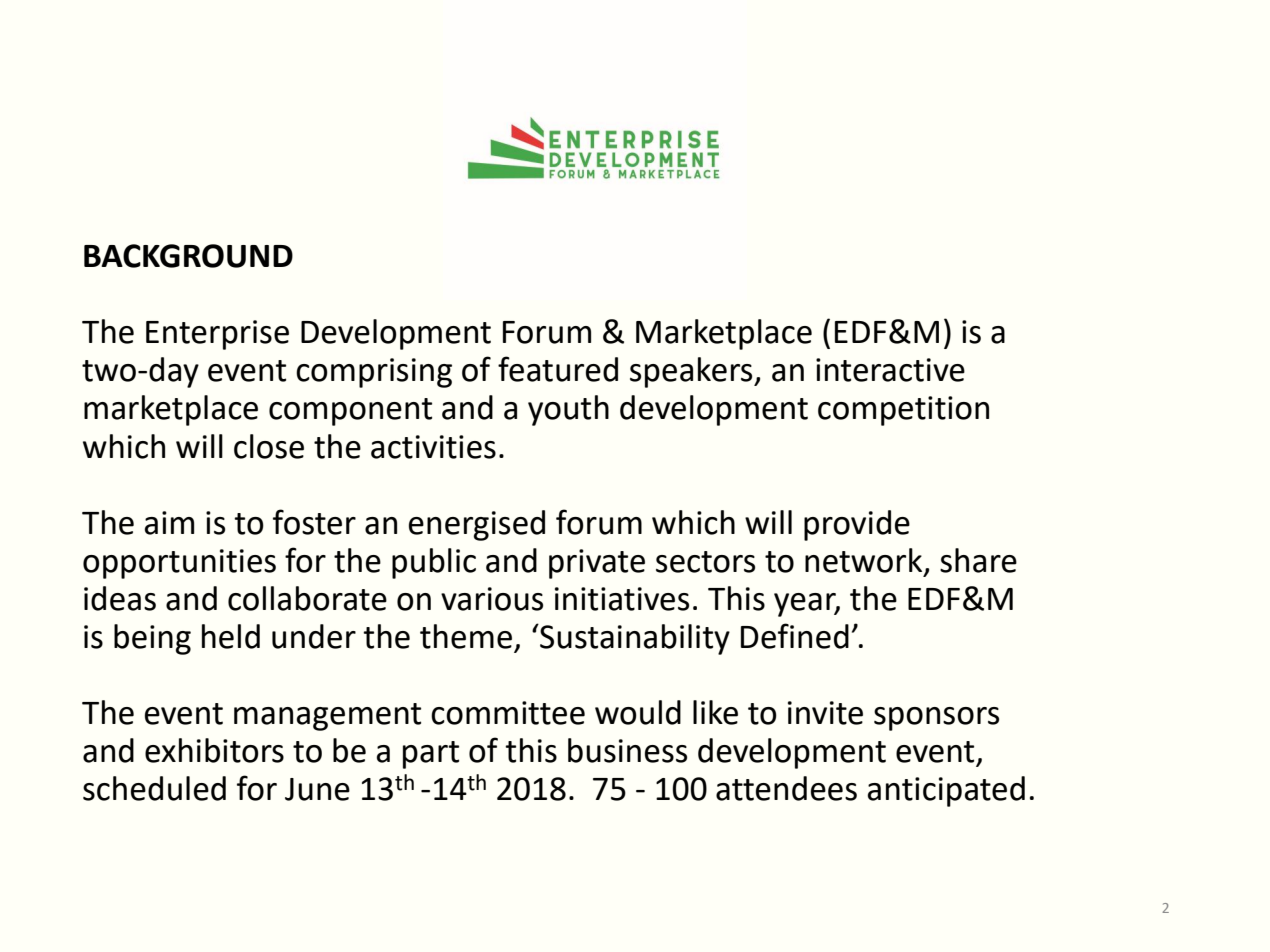 This screenshot has height=952, width=1270. I want to click on activities, so click(433, 447).
